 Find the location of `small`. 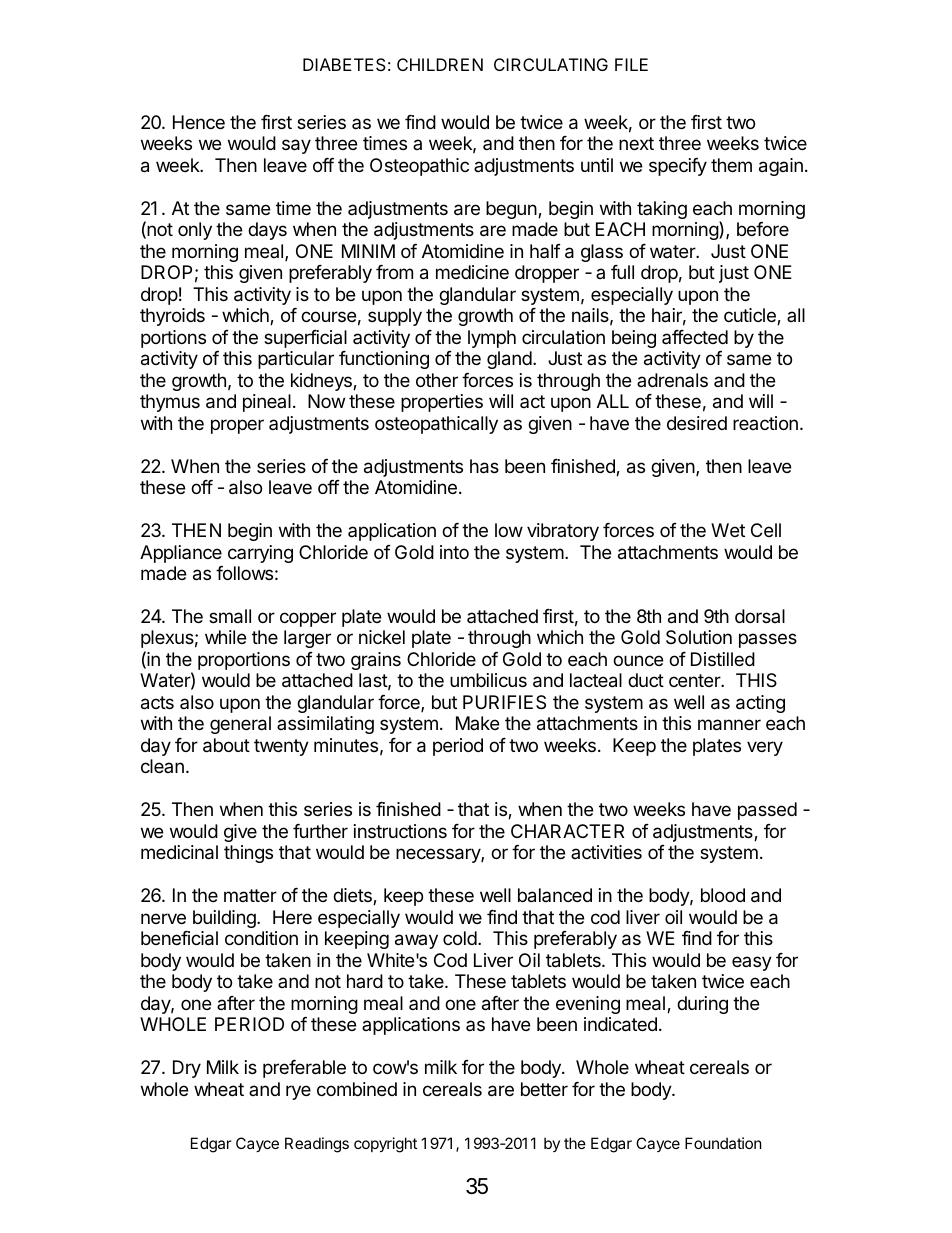

small is located at coordinates (230, 616).
